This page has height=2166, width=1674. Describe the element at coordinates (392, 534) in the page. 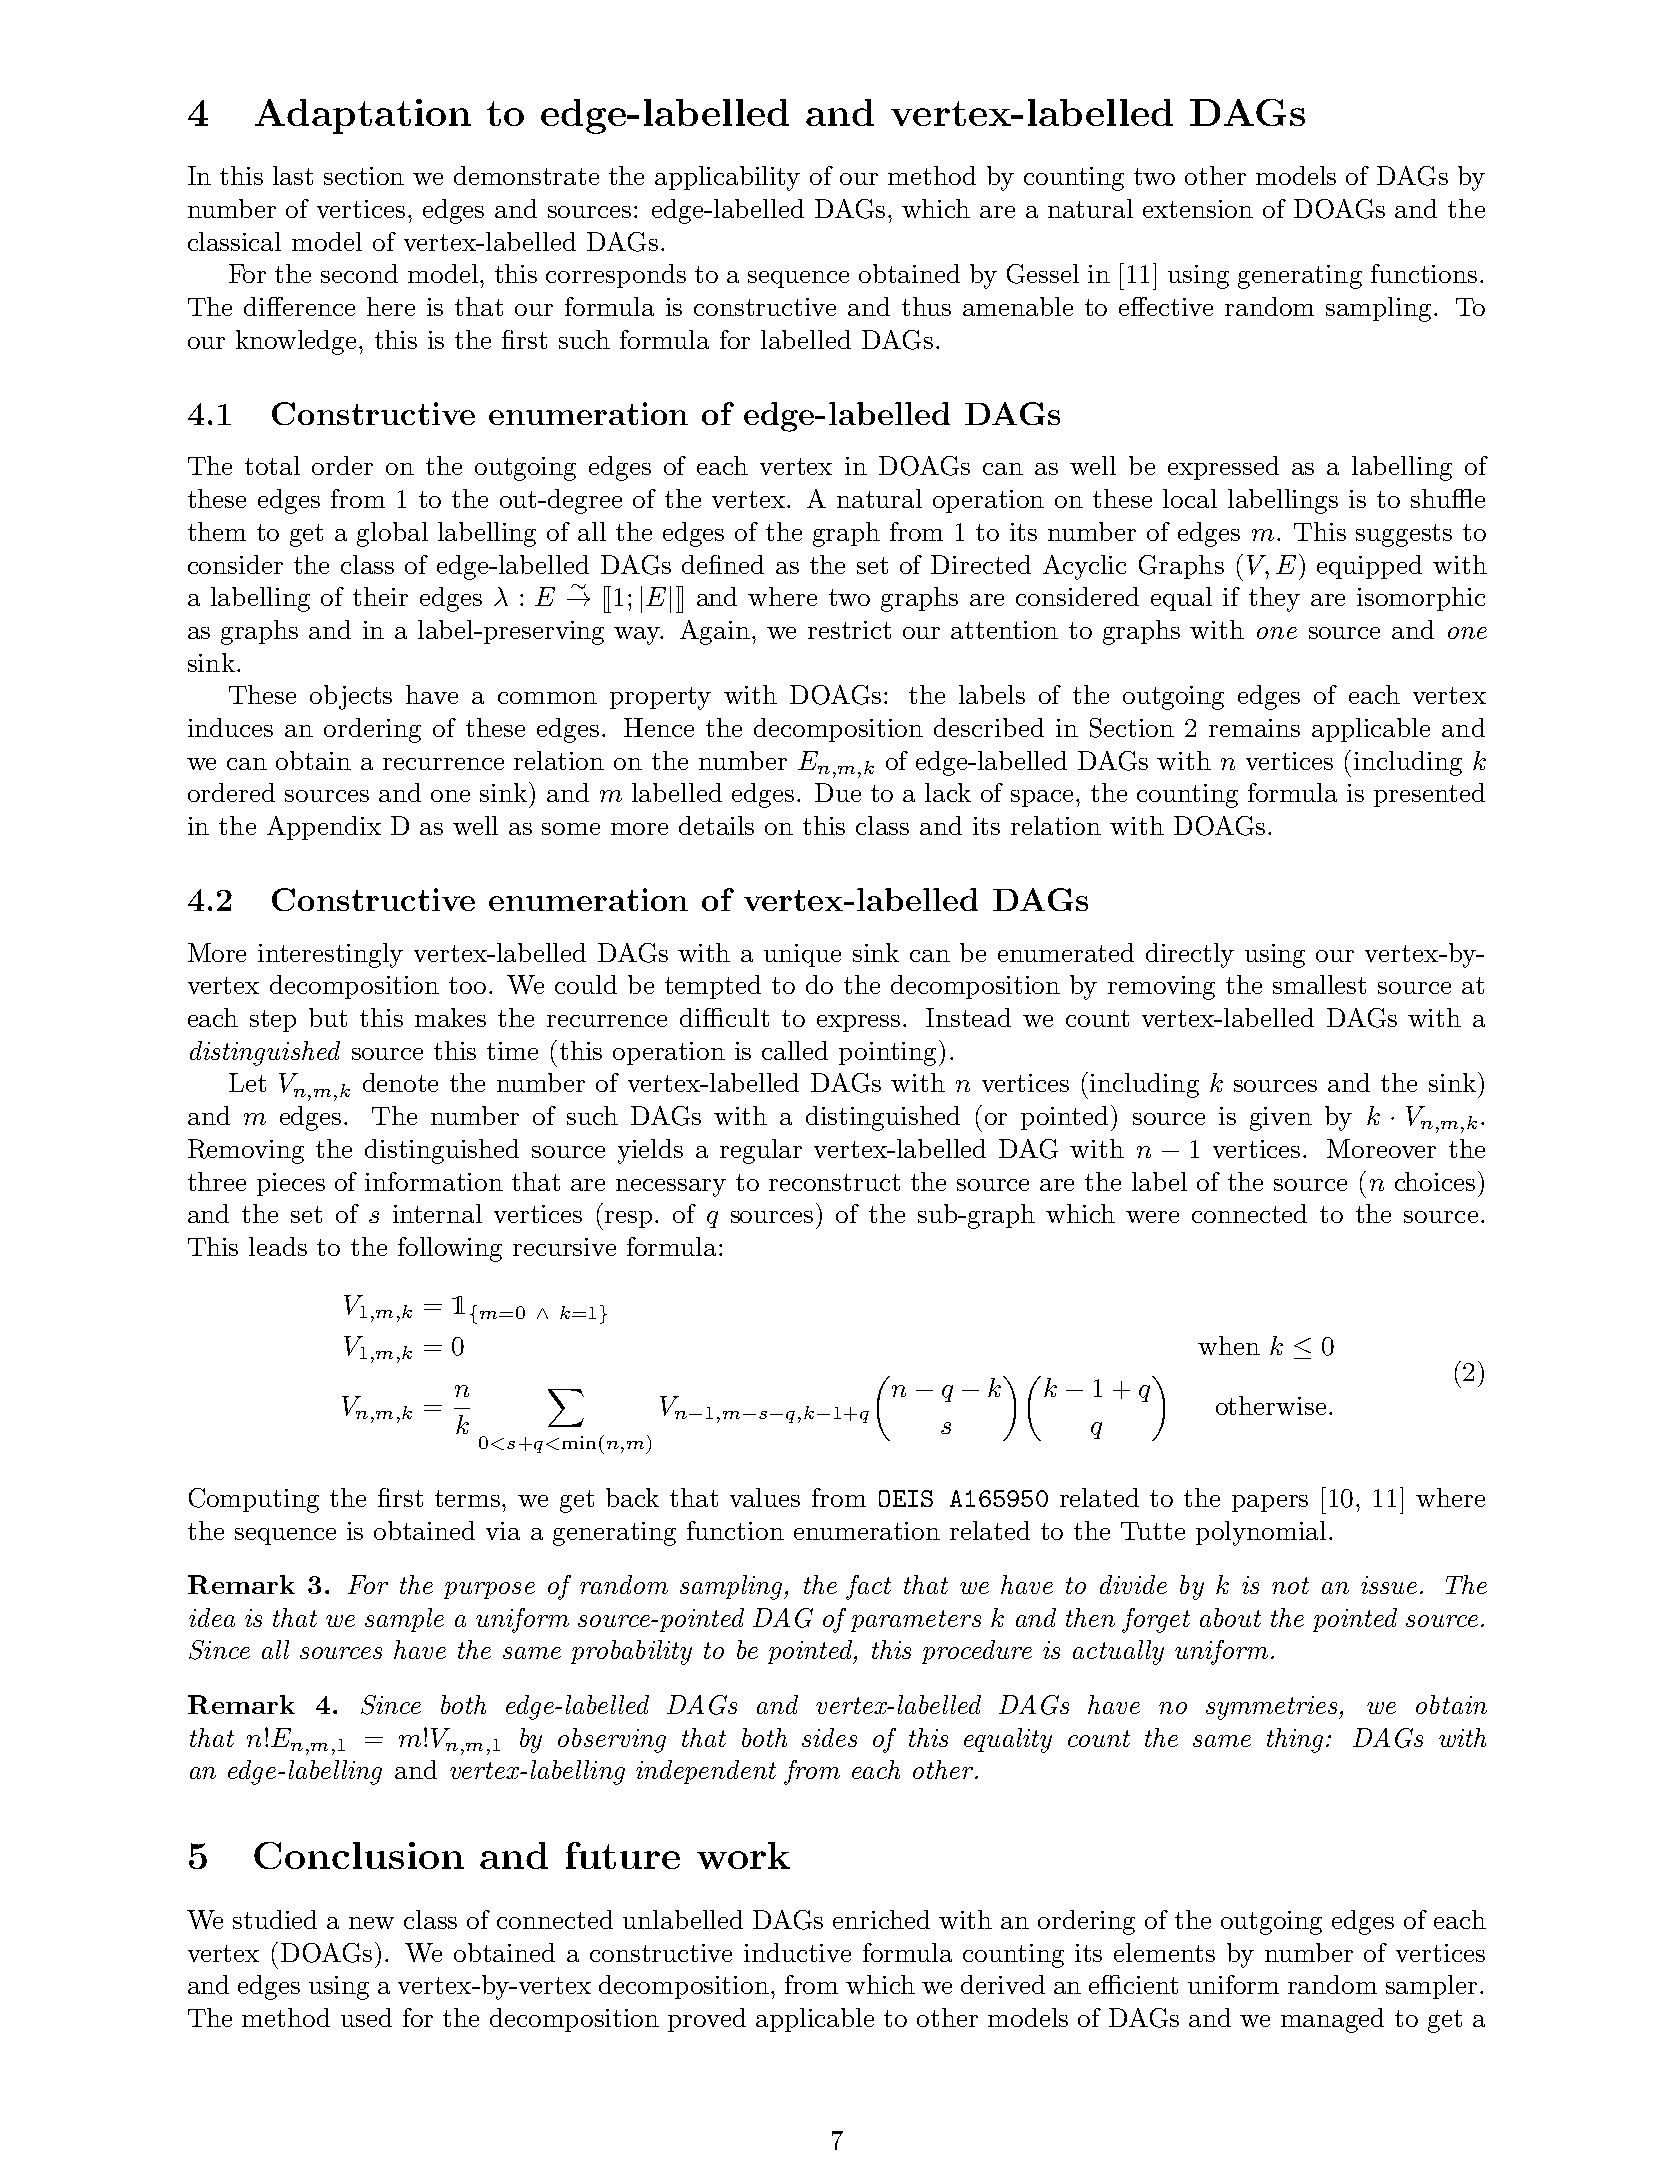

I see `global` at that location.
